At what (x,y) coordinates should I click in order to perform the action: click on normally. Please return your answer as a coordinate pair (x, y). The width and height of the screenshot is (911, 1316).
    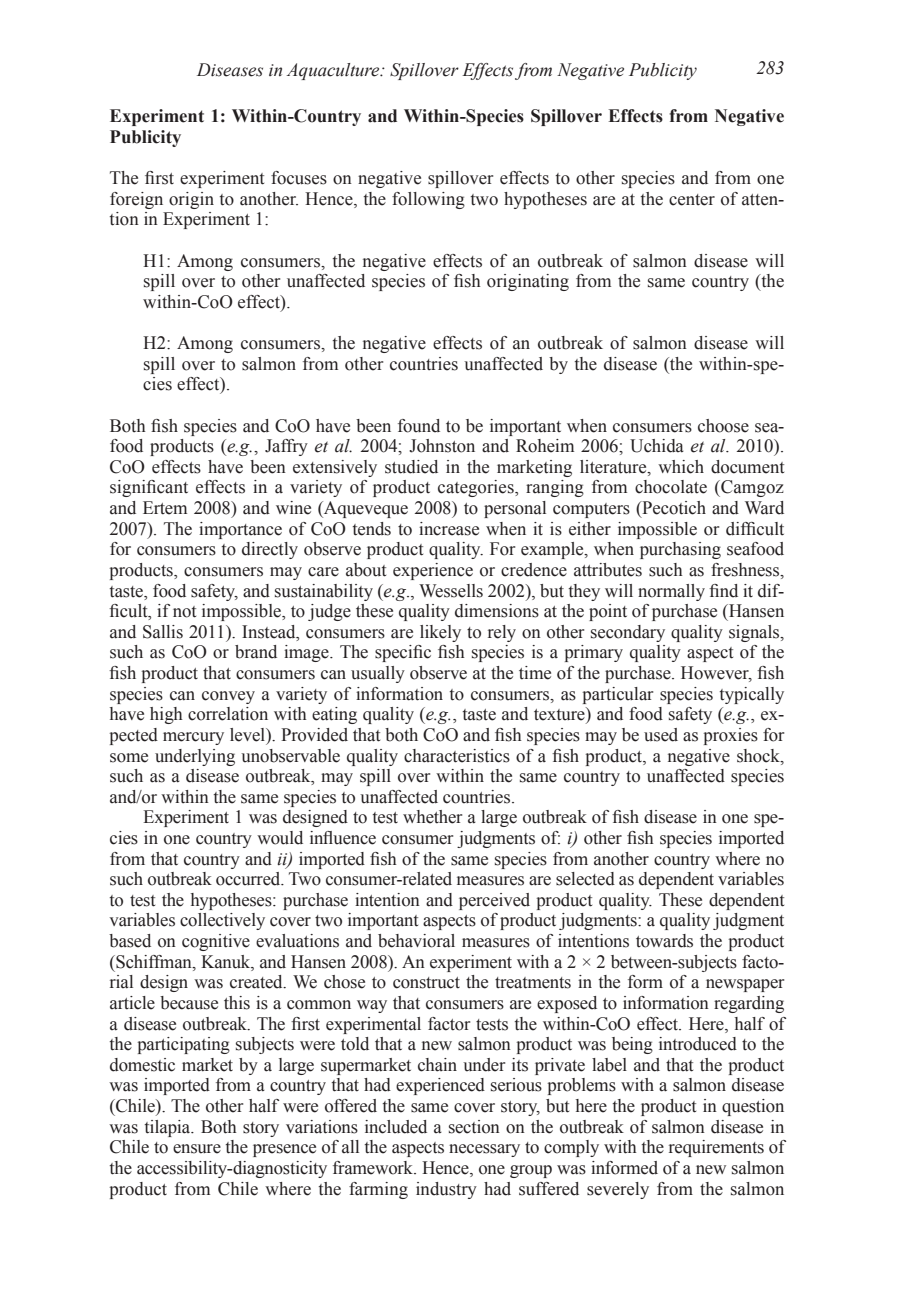
    Looking at the image, I should click on (671, 592).
